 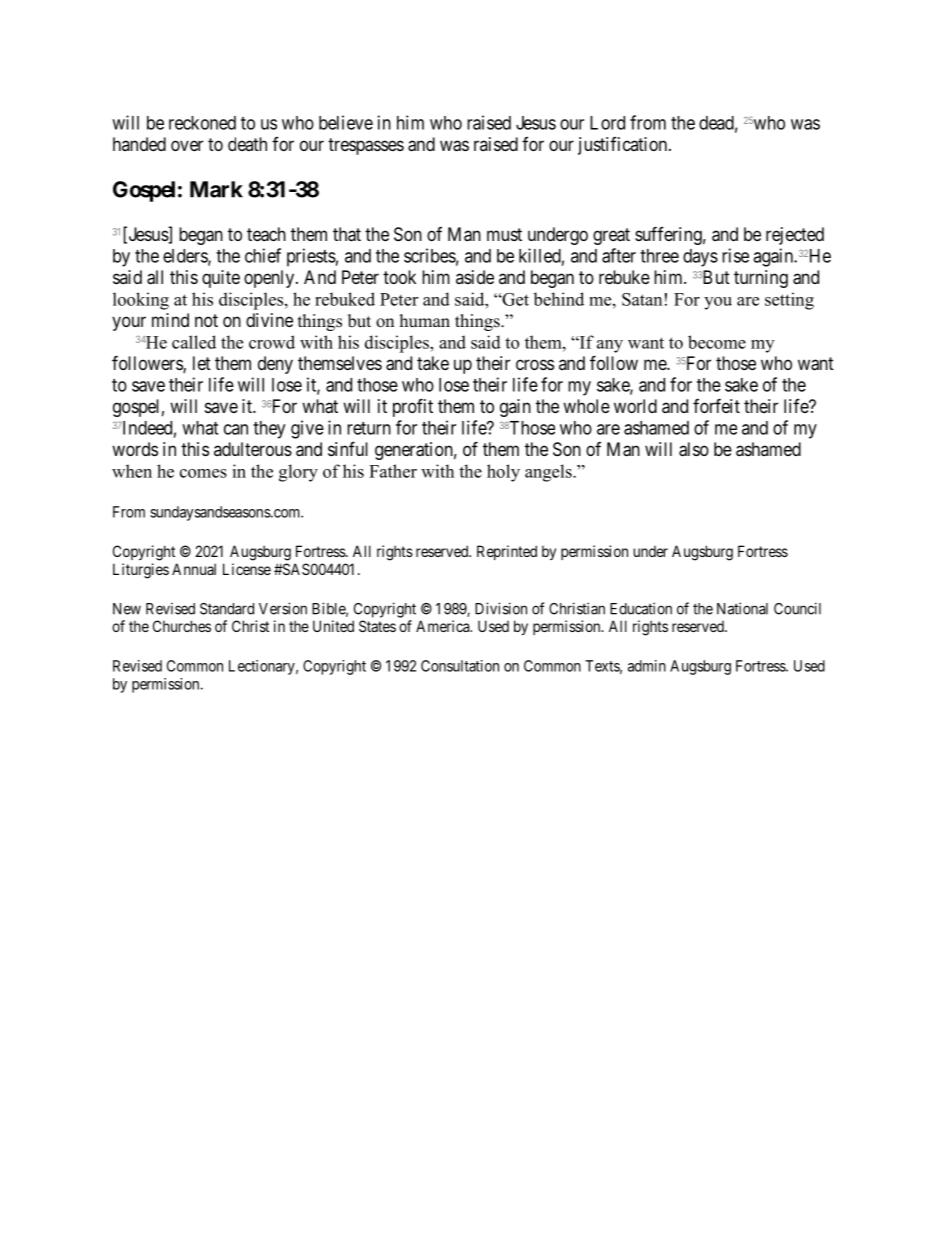 What do you see at coordinates (716, 405) in the image?
I see `forfeit` at bounding box center [716, 405].
